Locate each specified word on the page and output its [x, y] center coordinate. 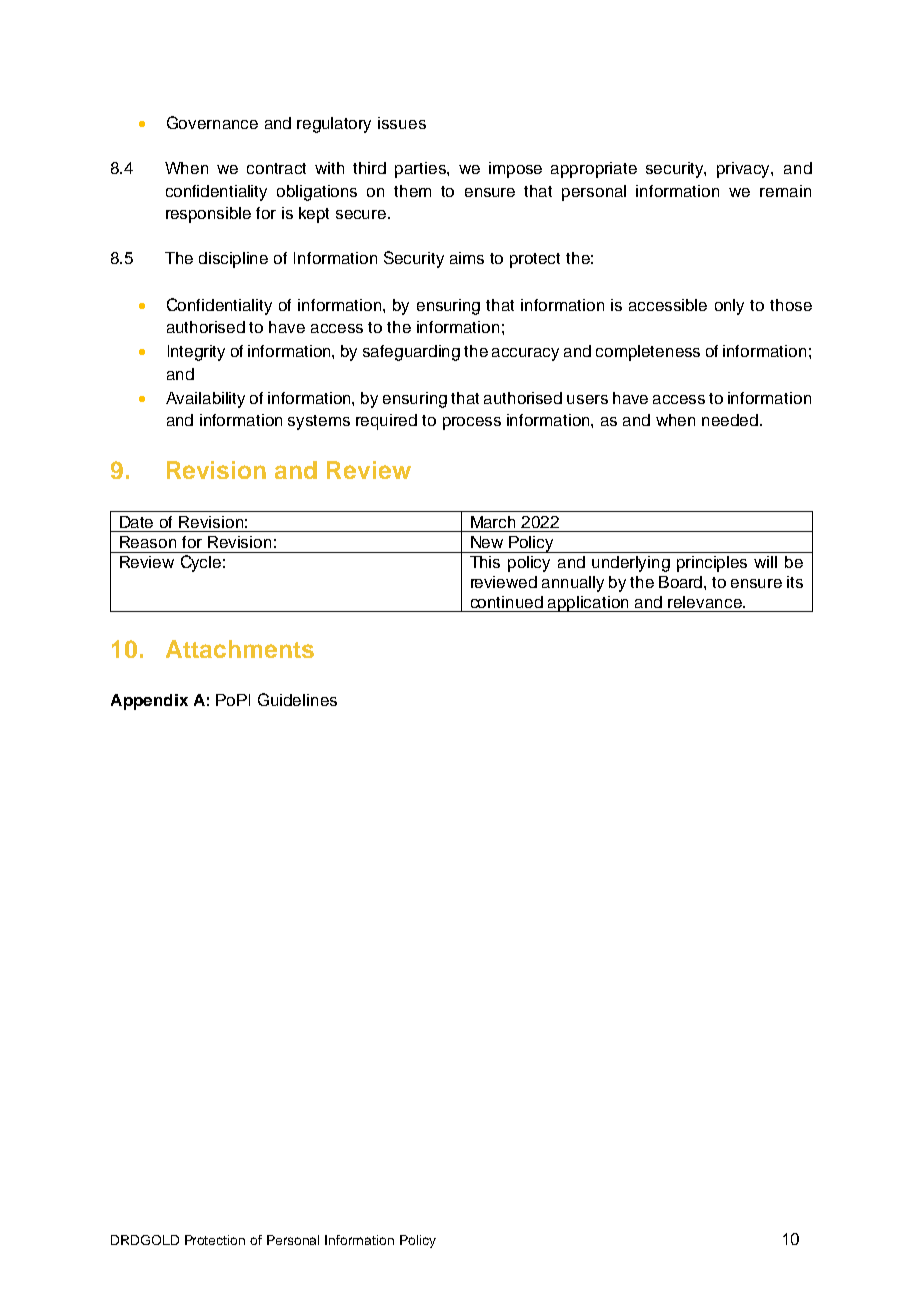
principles [712, 564]
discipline [233, 260]
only [729, 307]
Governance [212, 122]
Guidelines [297, 699]
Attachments [240, 649]
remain [785, 191]
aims [467, 258]
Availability [205, 400]
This [485, 562]
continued [507, 602]
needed [730, 420]
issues [402, 123]
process [472, 423]
